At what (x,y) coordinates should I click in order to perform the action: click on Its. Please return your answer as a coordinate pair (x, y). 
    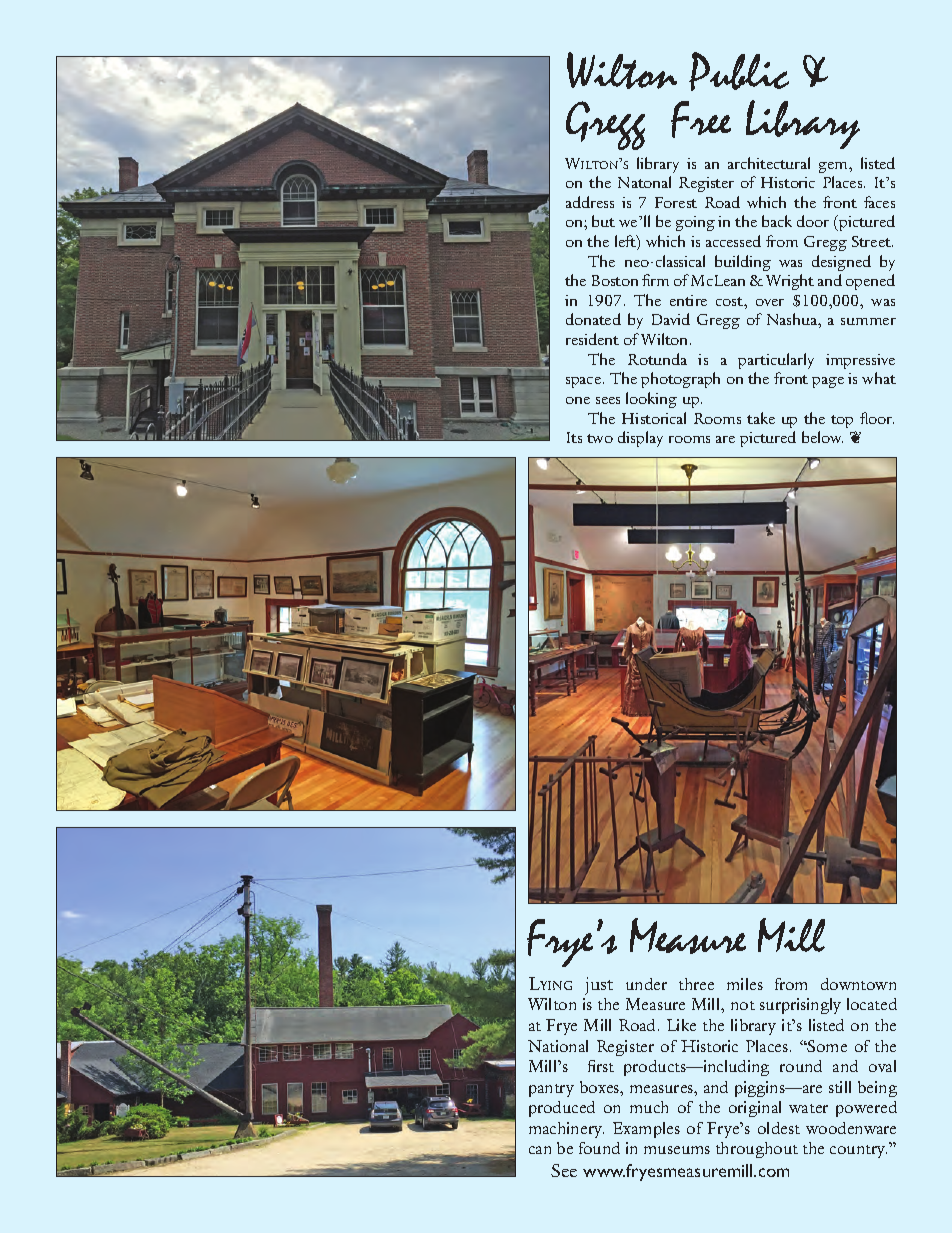
    Looking at the image, I should click on (574, 437).
